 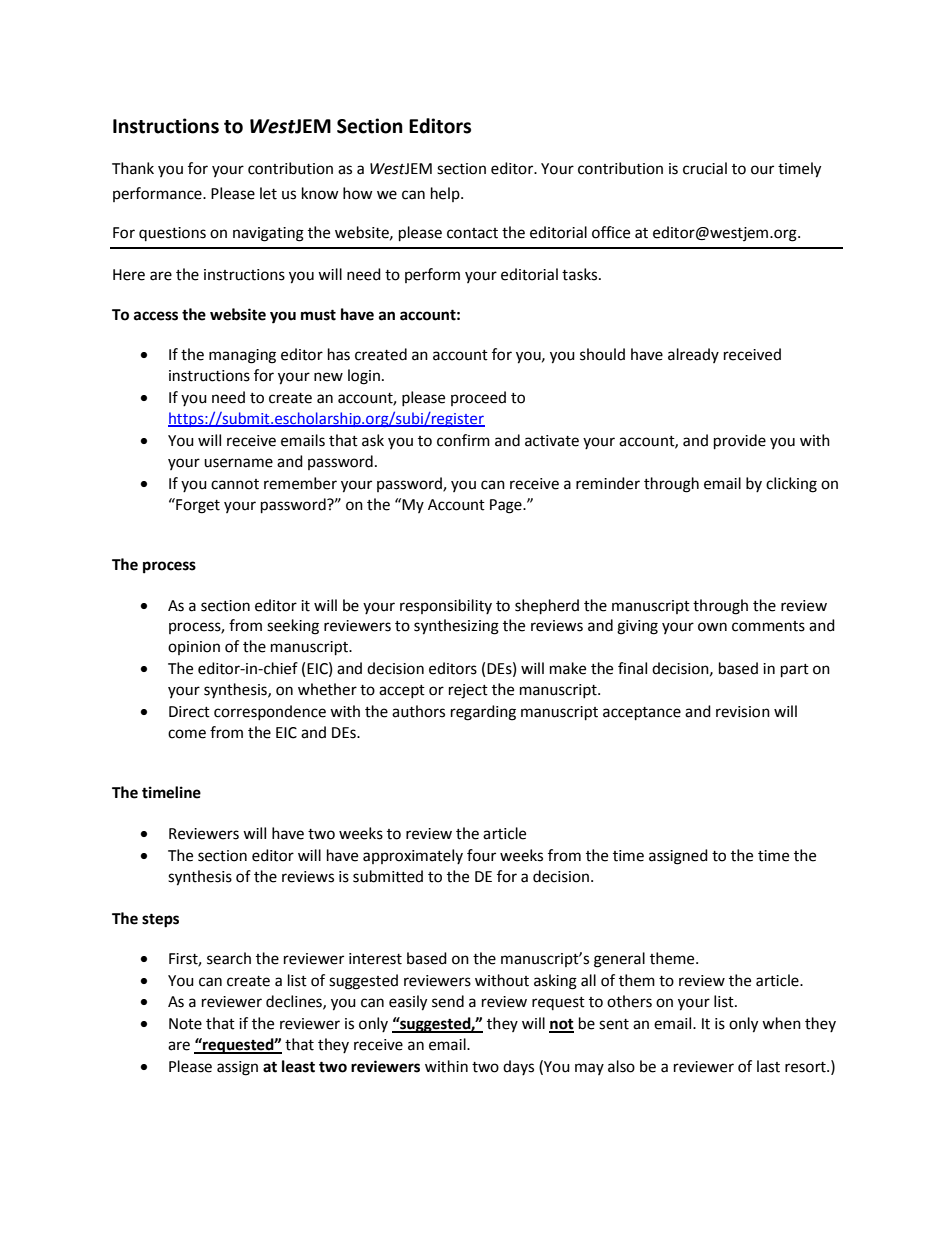 I want to click on let, so click(x=268, y=193).
